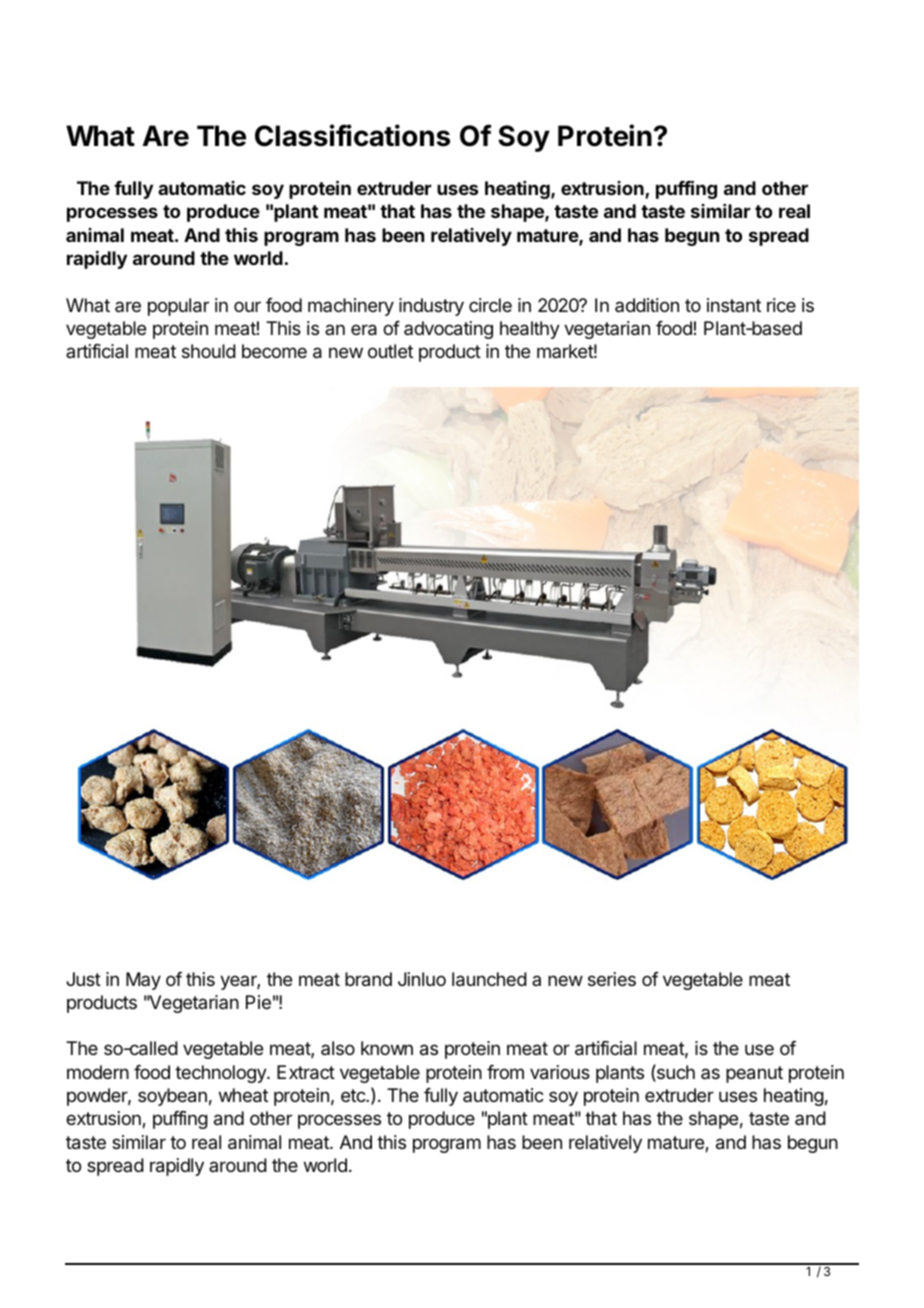 This screenshot has height=1308, width=924. I want to click on industry, so click(431, 307).
